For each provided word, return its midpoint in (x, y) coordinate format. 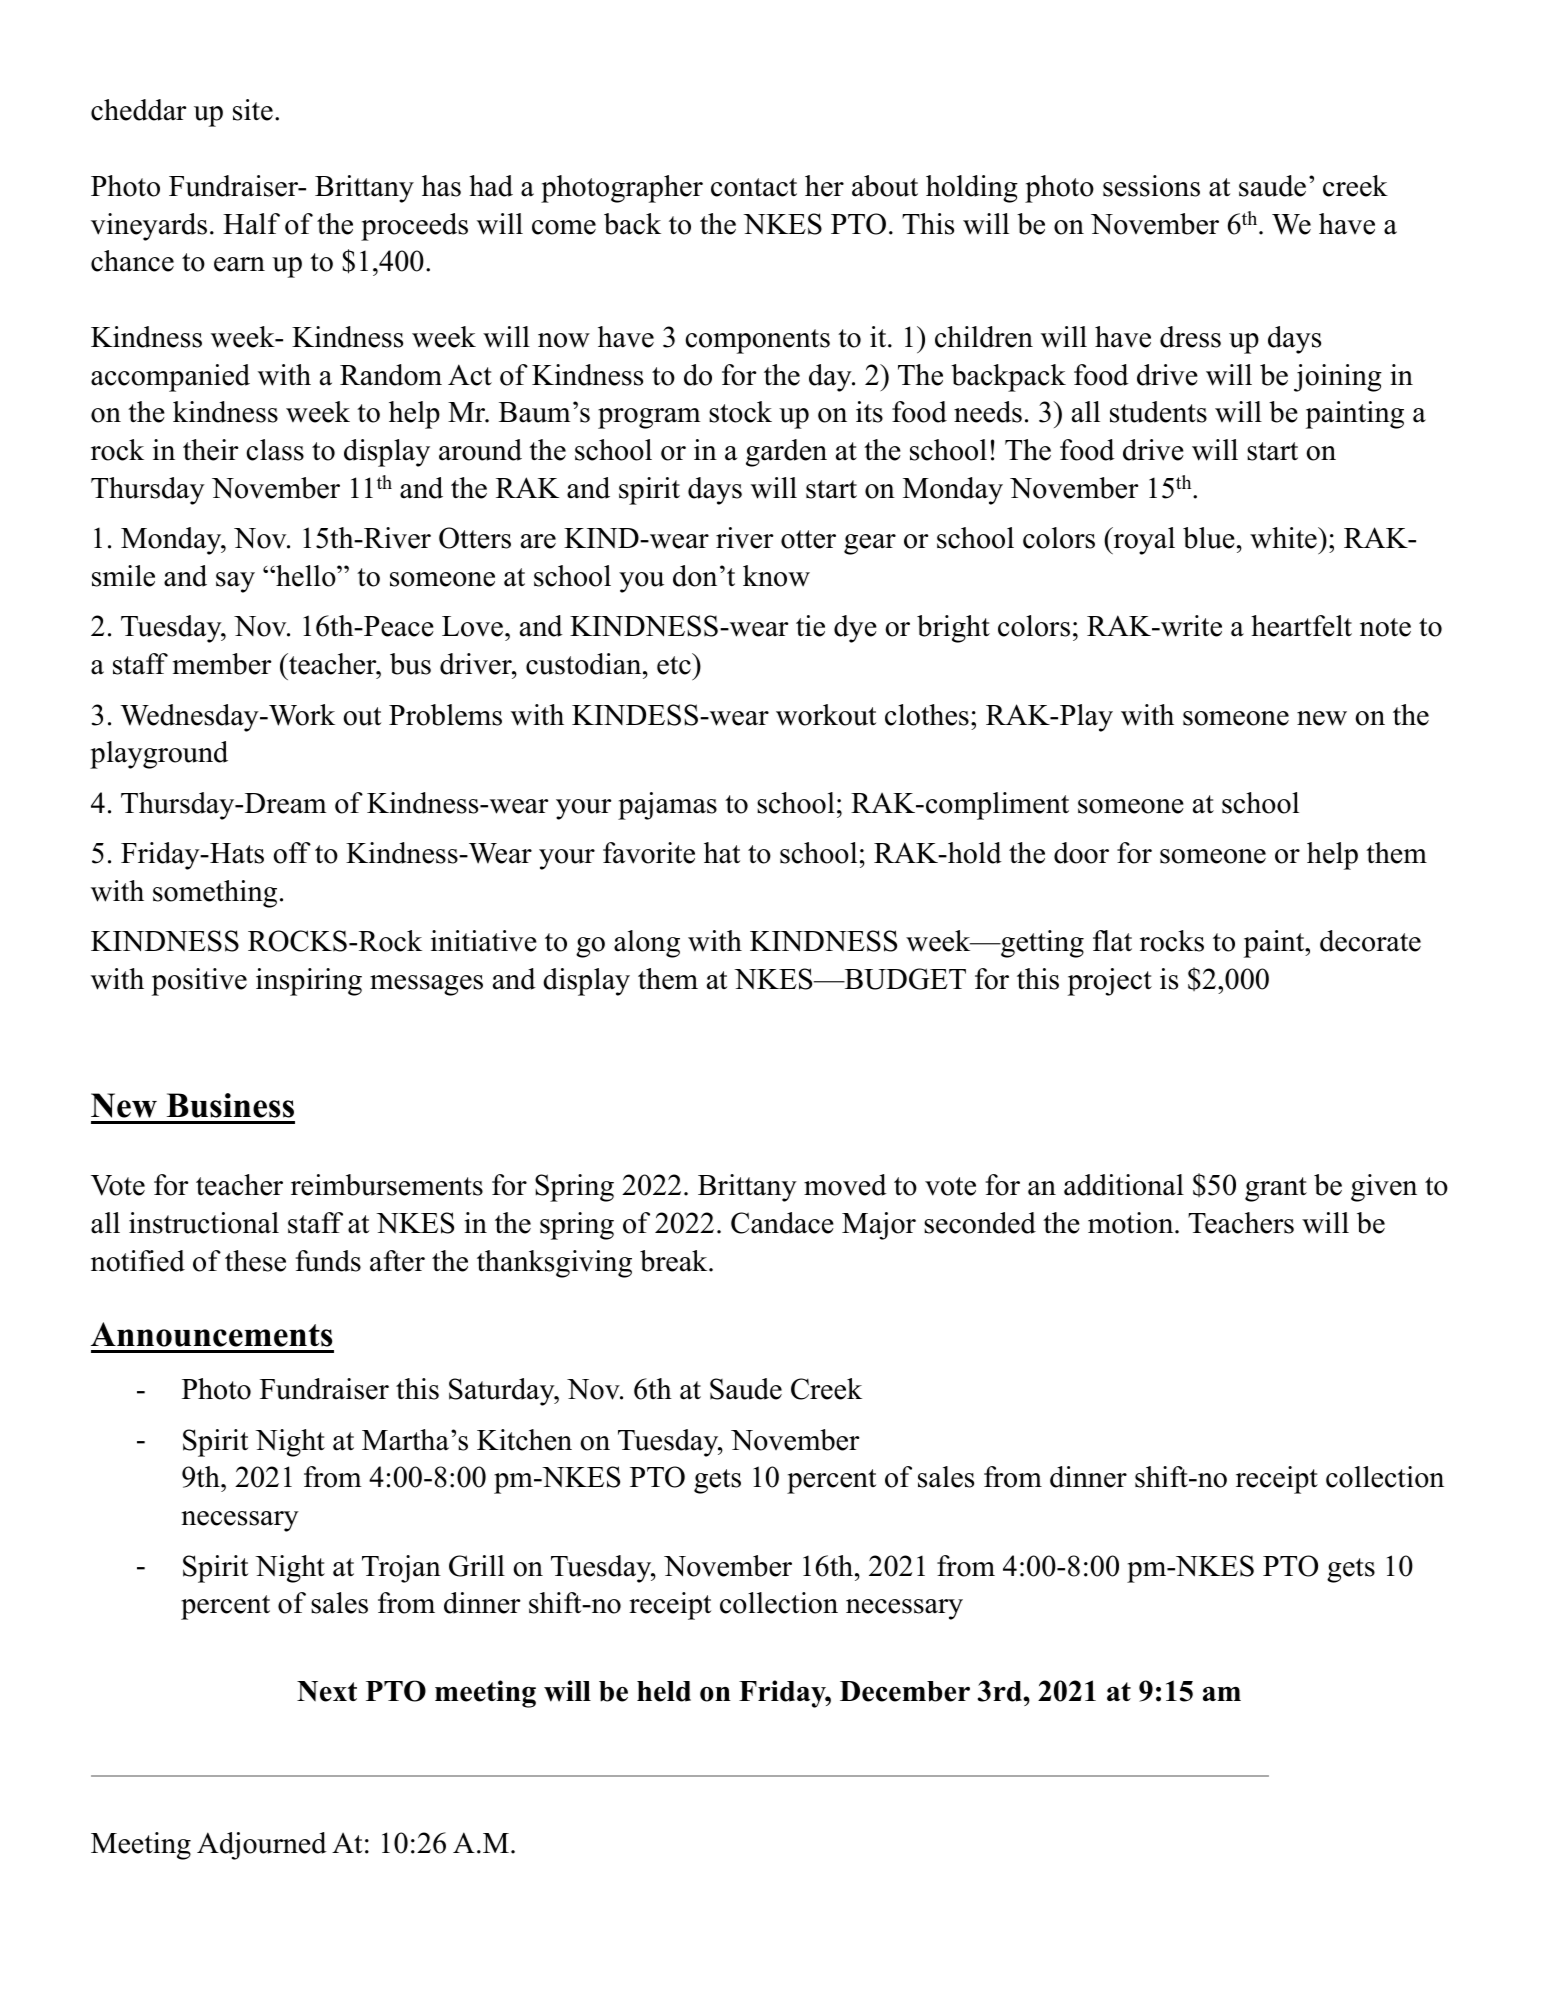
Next (327, 1691)
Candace (782, 1223)
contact (754, 187)
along (647, 944)
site (253, 110)
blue (1209, 538)
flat (1112, 941)
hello (306, 576)
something (215, 894)
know (776, 576)
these (255, 1261)
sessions (1151, 186)
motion (1132, 1223)
